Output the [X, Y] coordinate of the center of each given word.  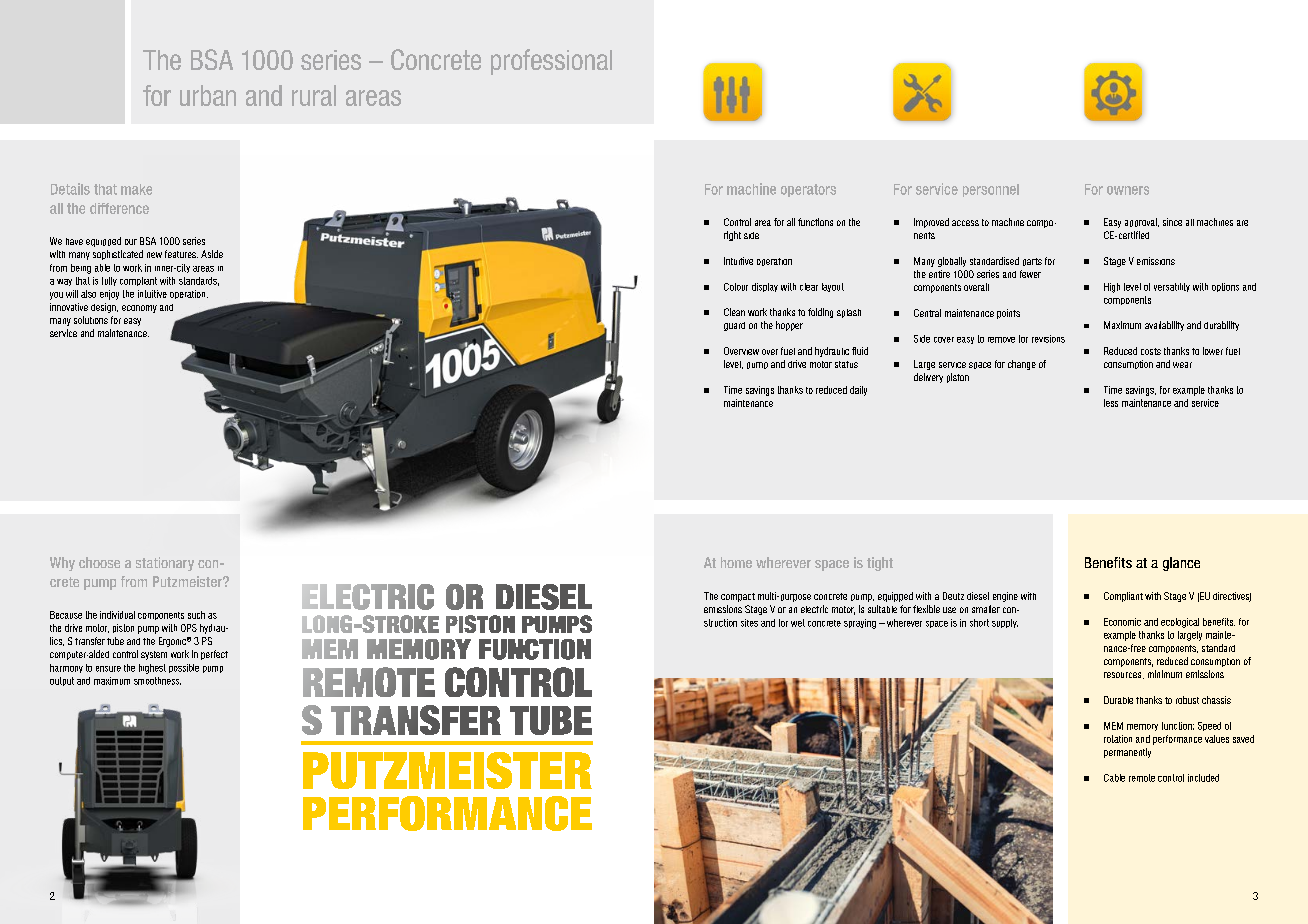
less [1111, 403]
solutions [91, 320]
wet [798, 623]
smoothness [157, 681]
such [196, 615]
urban [208, 95]
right [732, 236]
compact [738, 597]
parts [1032, 262]
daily [858, 391]
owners [1128, 190]
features [181, 254]
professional [551, 62]
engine [1005, 597]
